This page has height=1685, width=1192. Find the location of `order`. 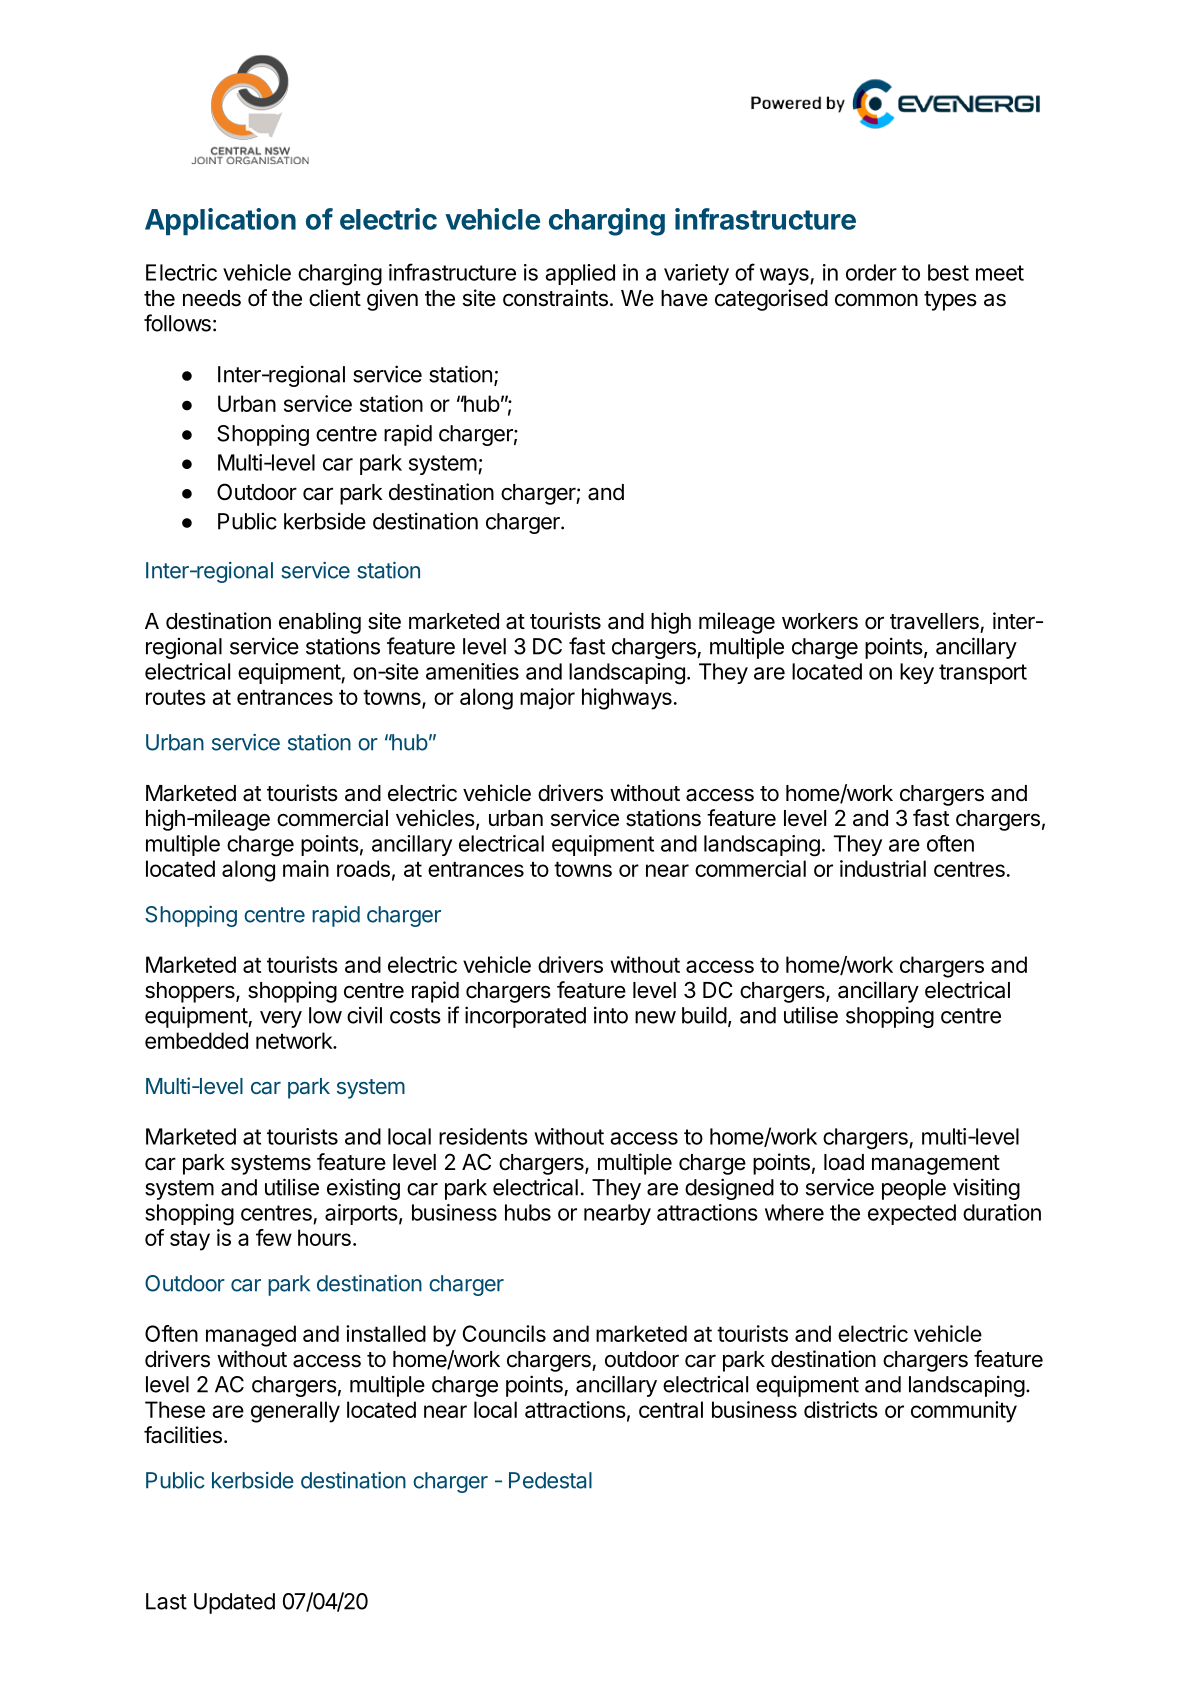

order is located at coordinates (871, 272).
